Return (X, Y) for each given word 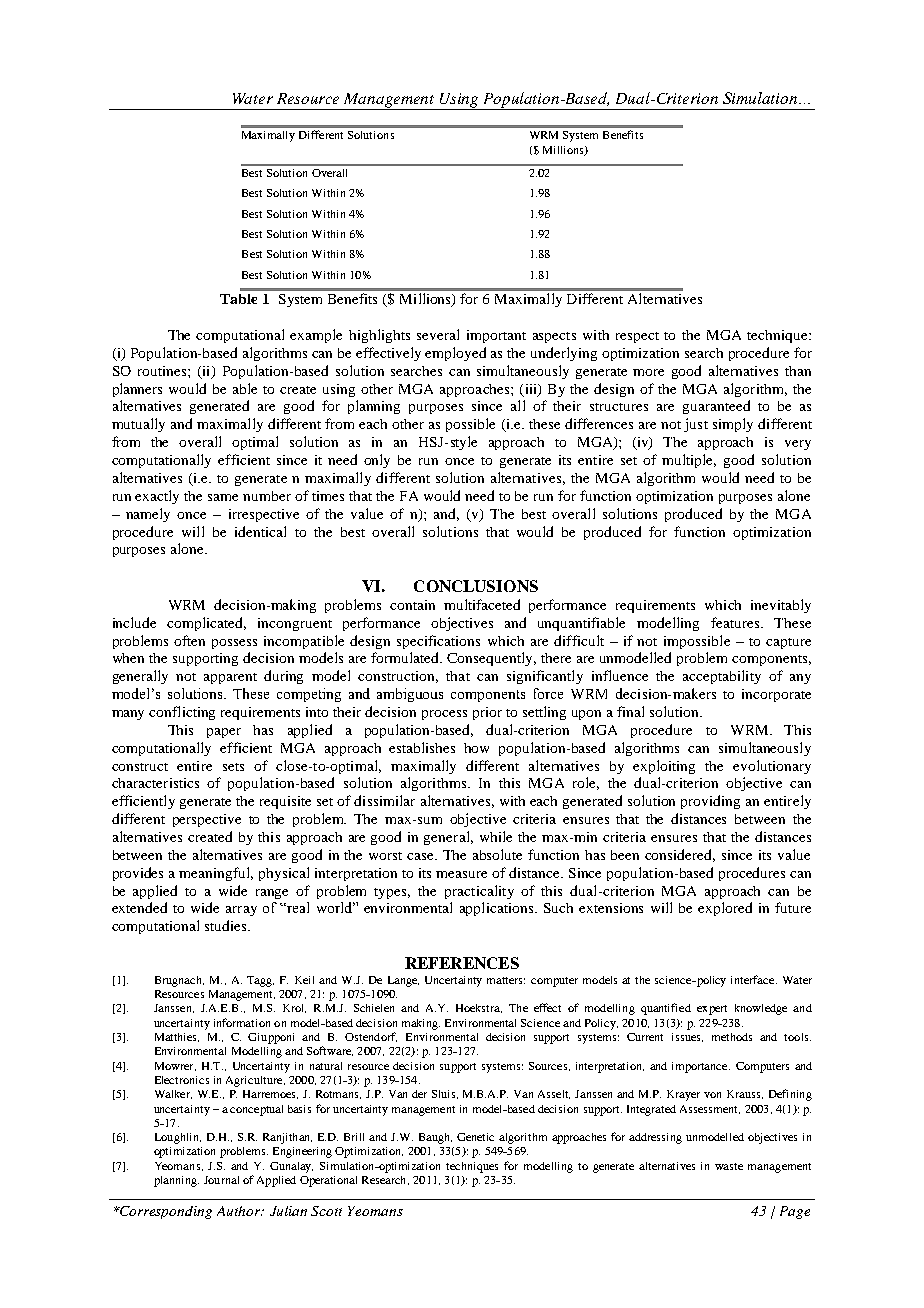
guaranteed (716, 407)
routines (163, 371)
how (476, 748)
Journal (221, 1180)
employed (455, 354)
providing (710, 802)
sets (233, 767)
